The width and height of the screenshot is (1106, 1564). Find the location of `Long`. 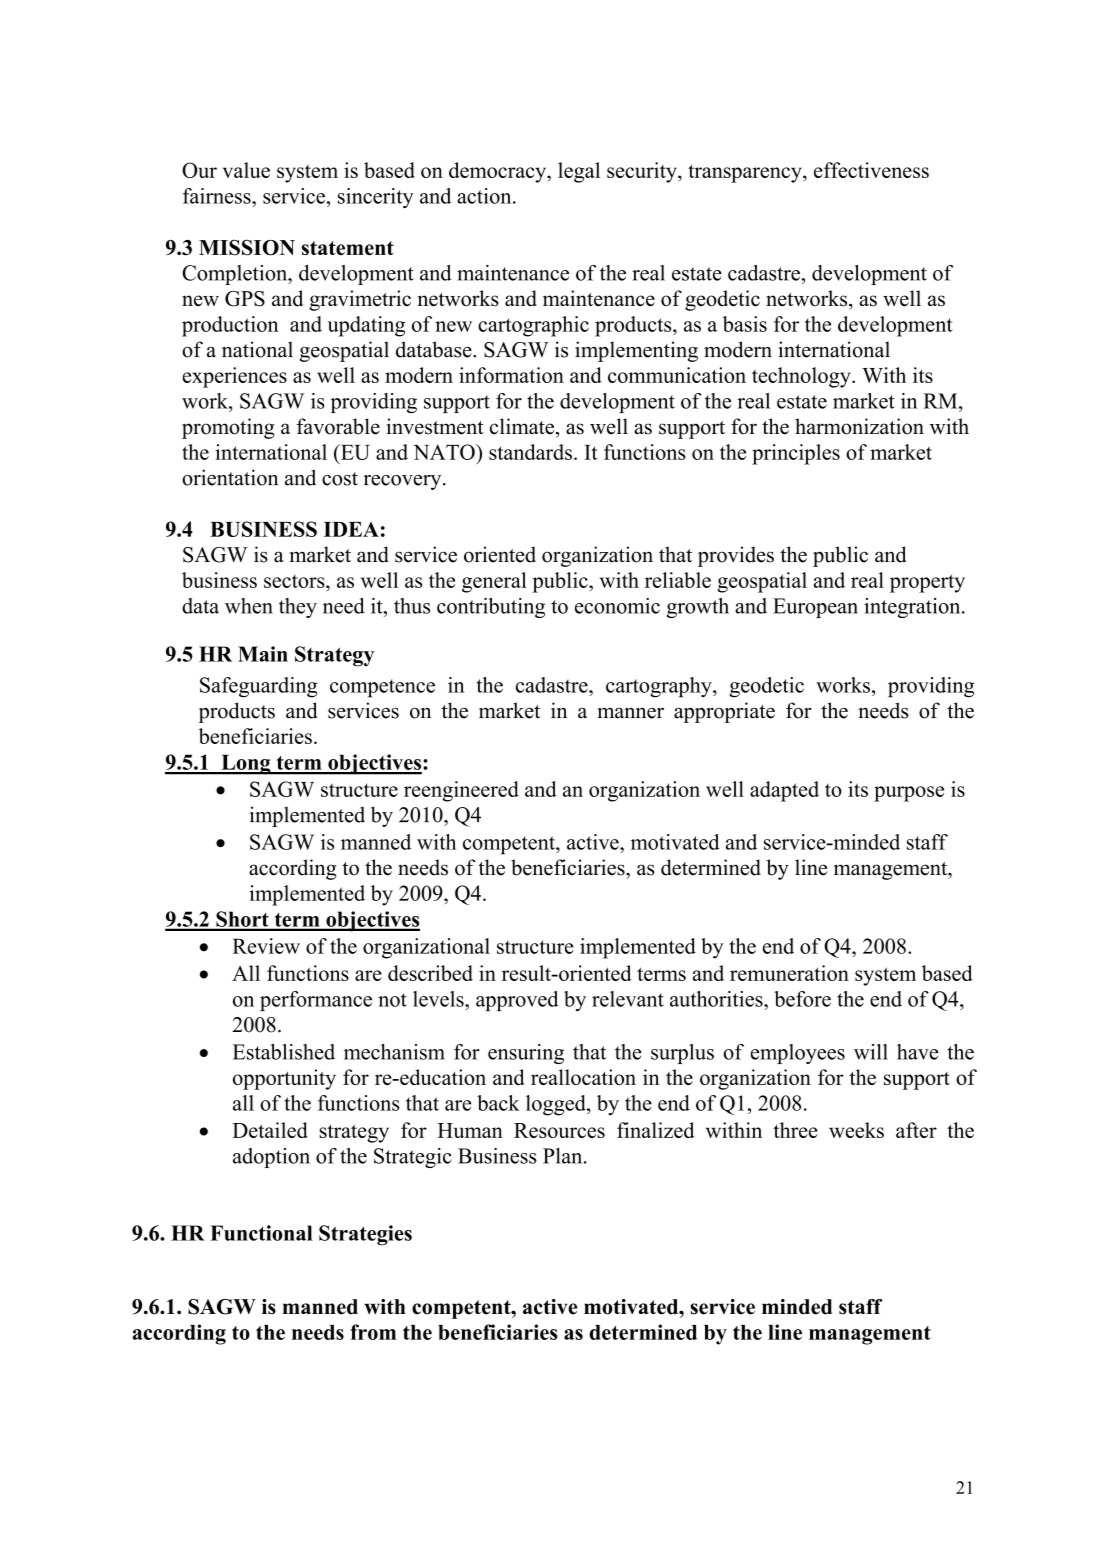

Long is located at coordinates (246, 764).
